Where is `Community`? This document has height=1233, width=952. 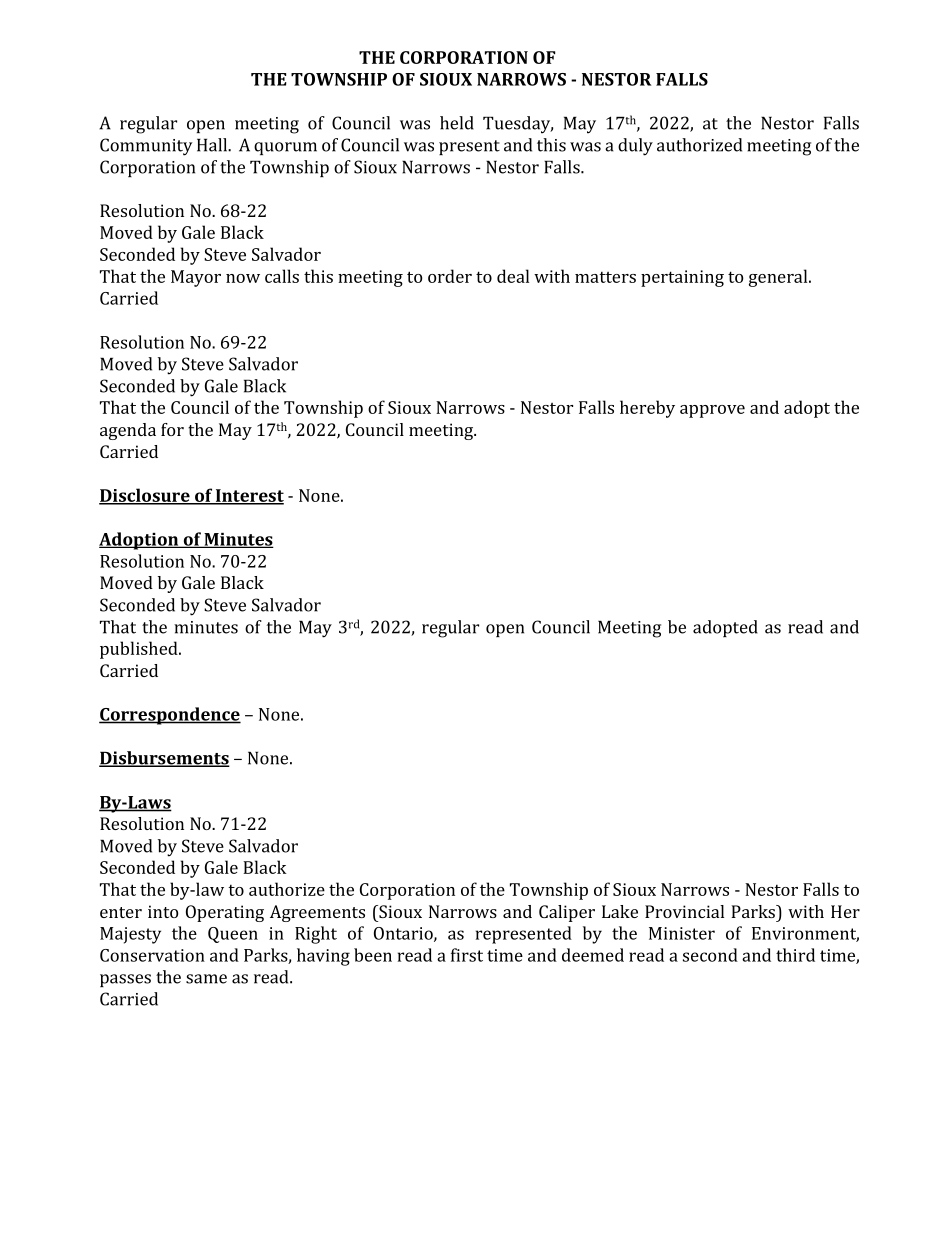 Community is located at coordinates (146, 147).
